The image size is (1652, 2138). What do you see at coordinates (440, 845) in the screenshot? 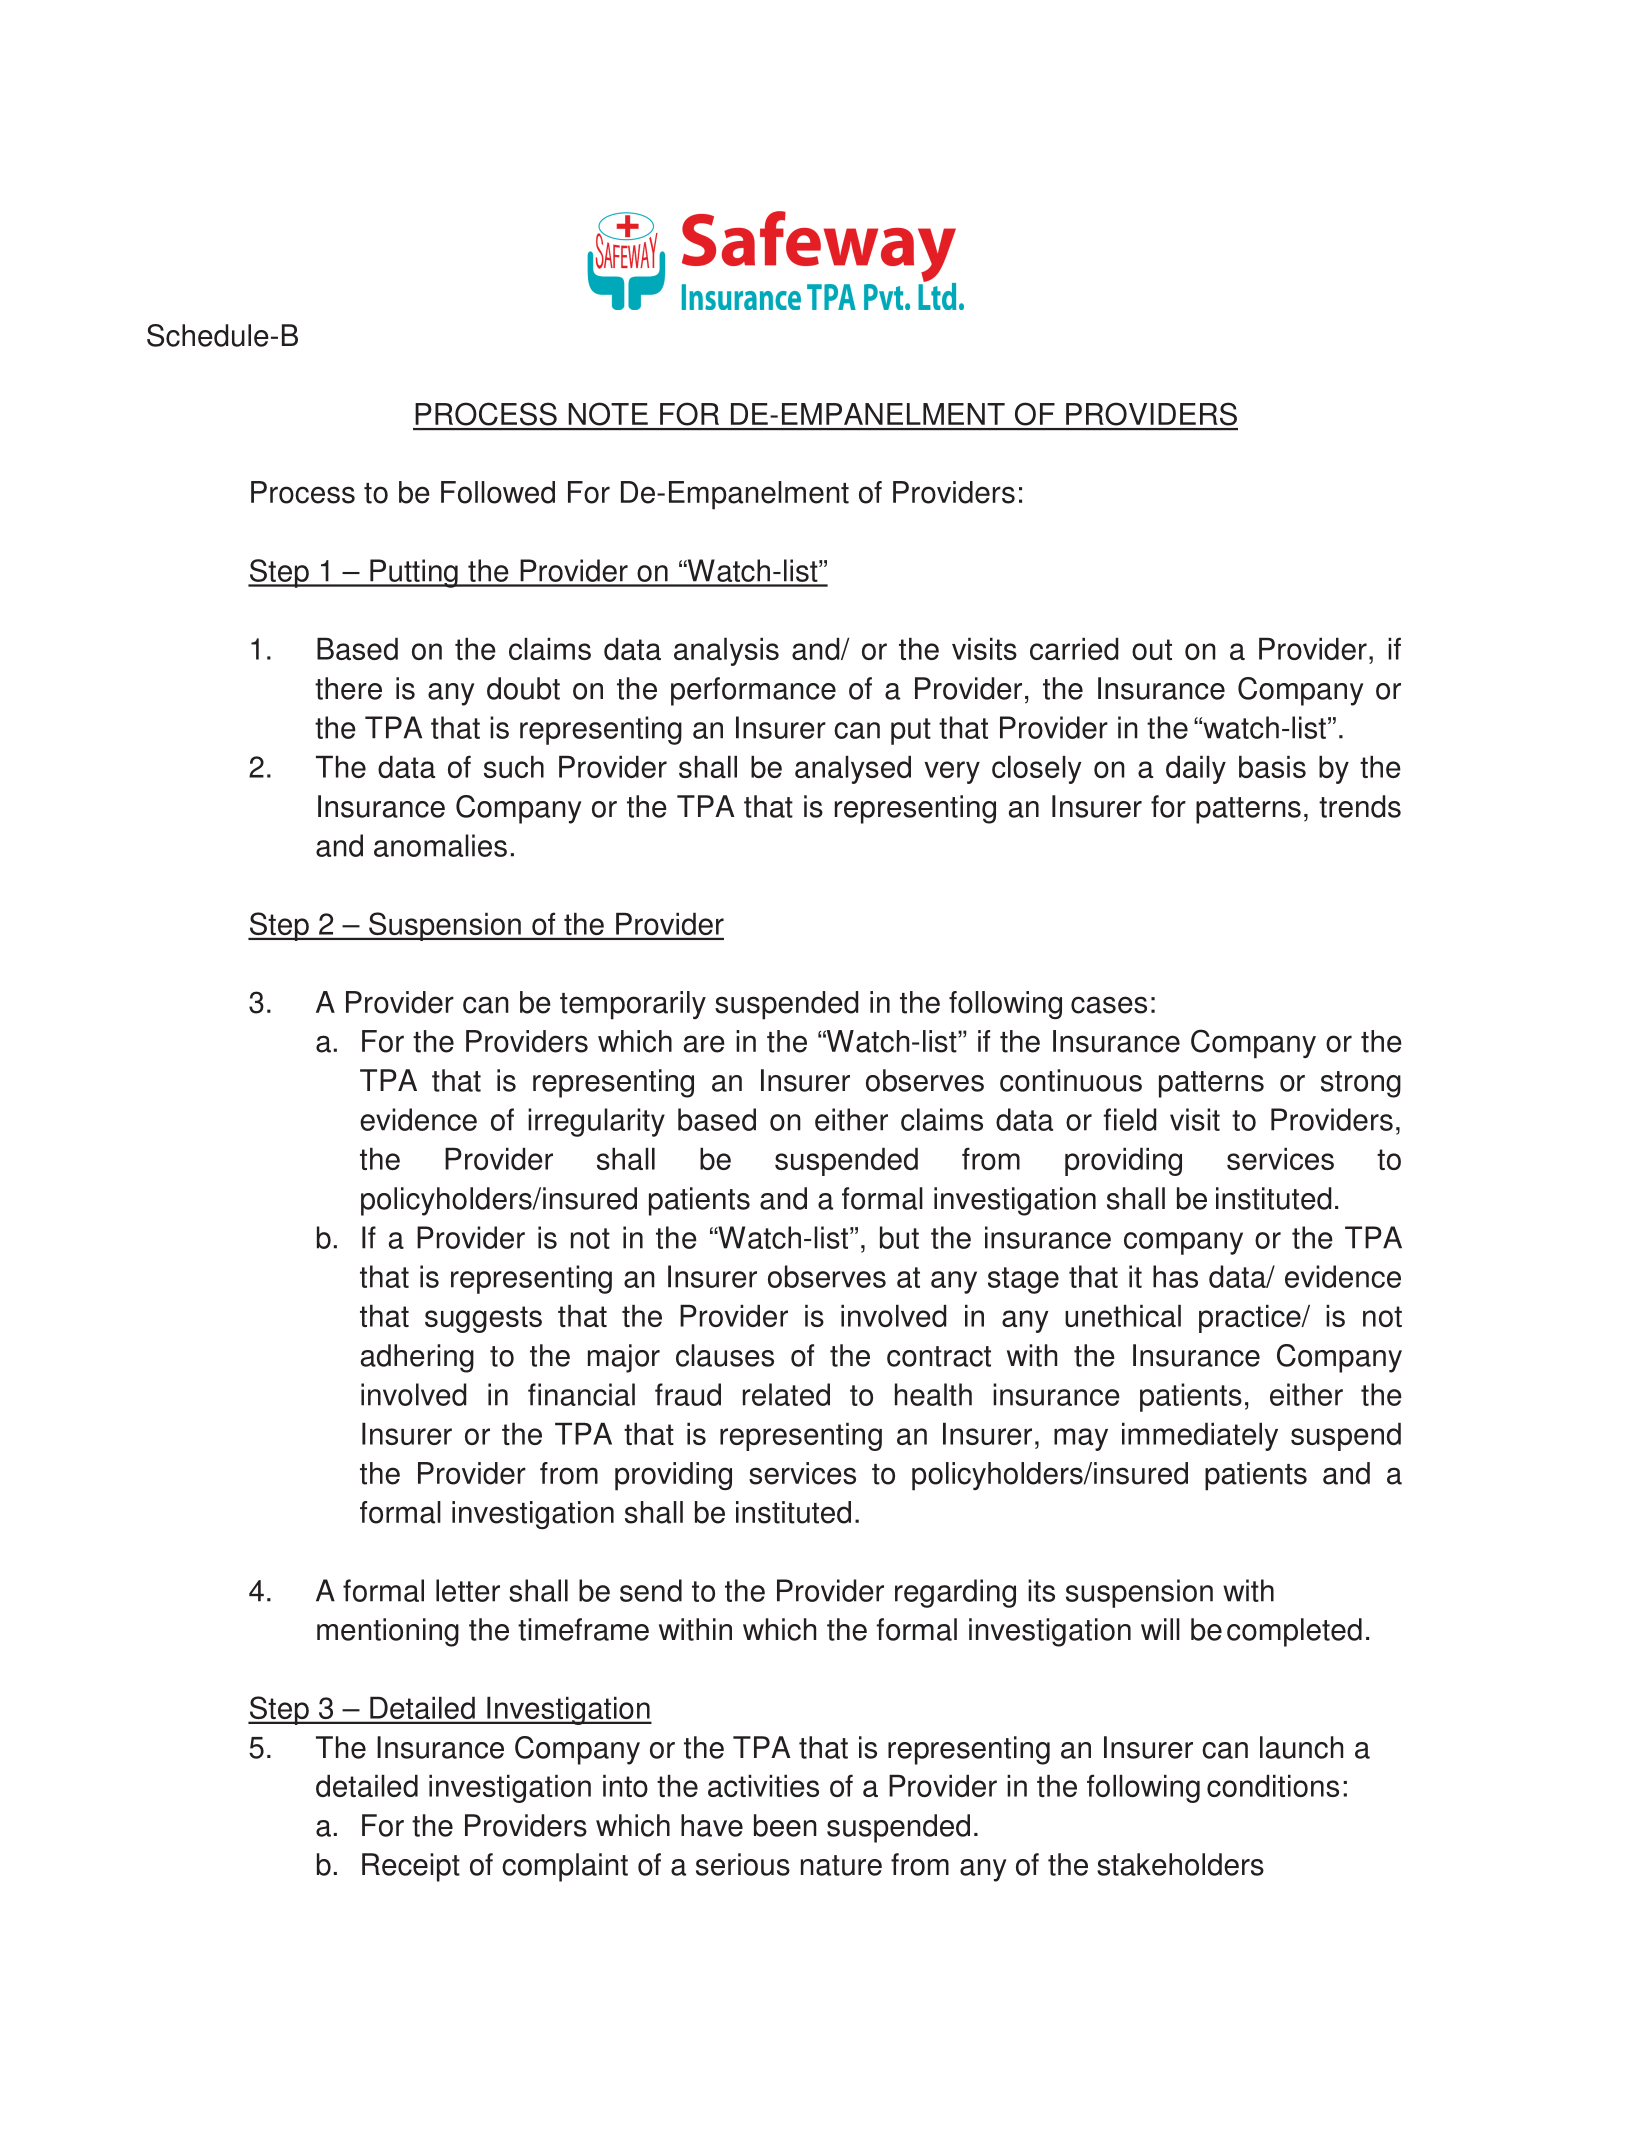
I see `anomalies` at bounding box center [440, 845].
